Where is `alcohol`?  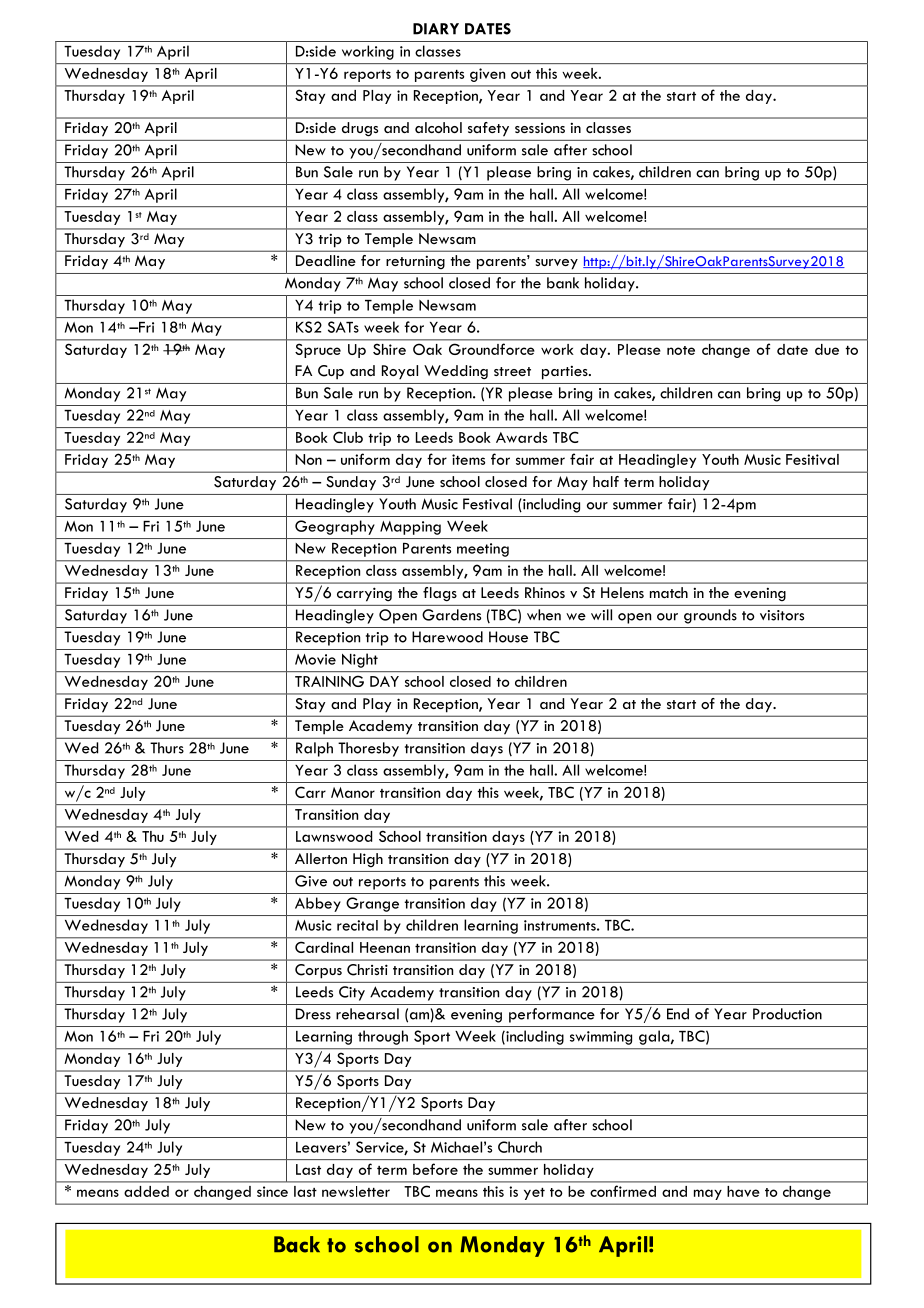 alcohol is located at coordinates (438, 127).
